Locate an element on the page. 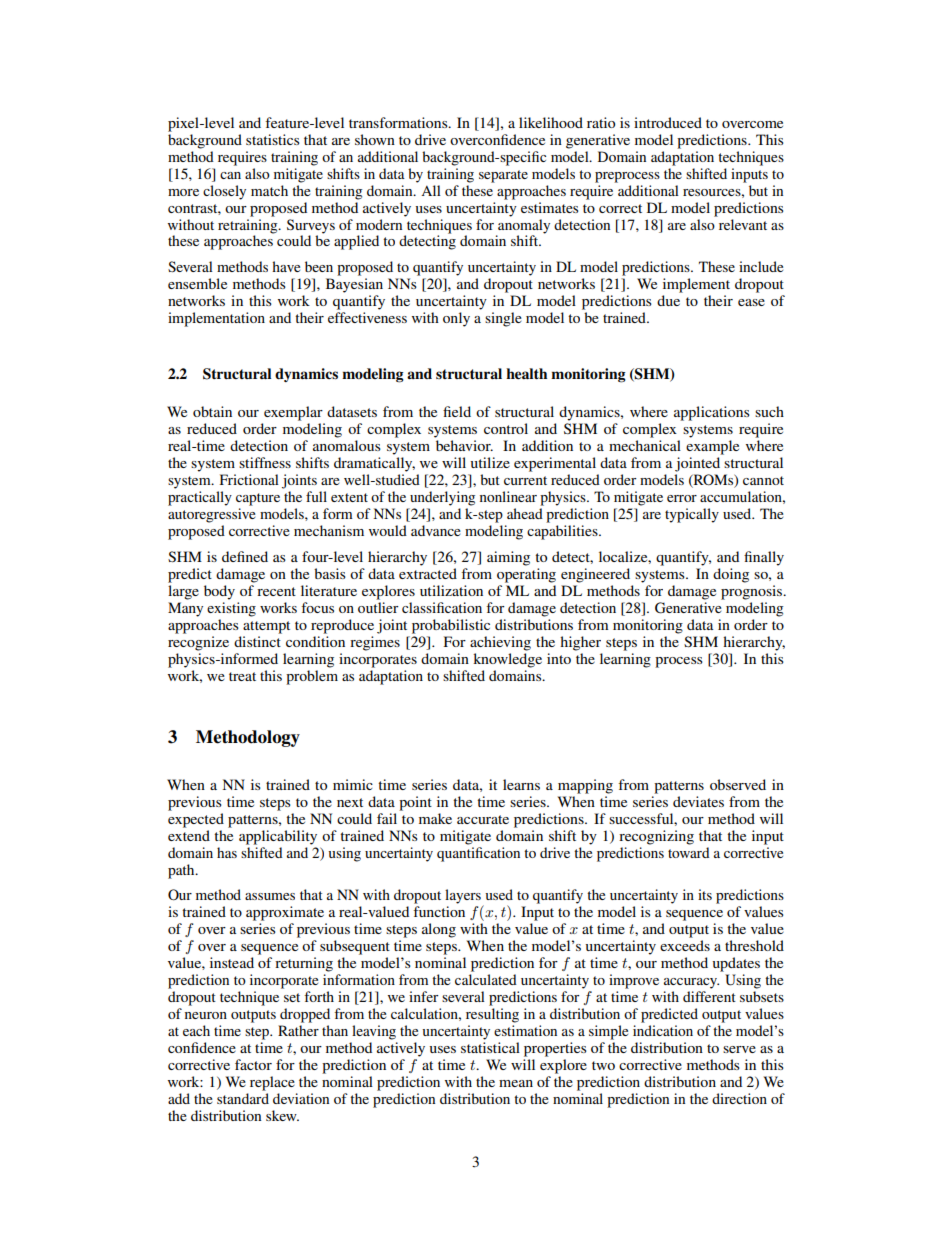 The image size is (952, 1233). field is located at coordinates (457, 411).
